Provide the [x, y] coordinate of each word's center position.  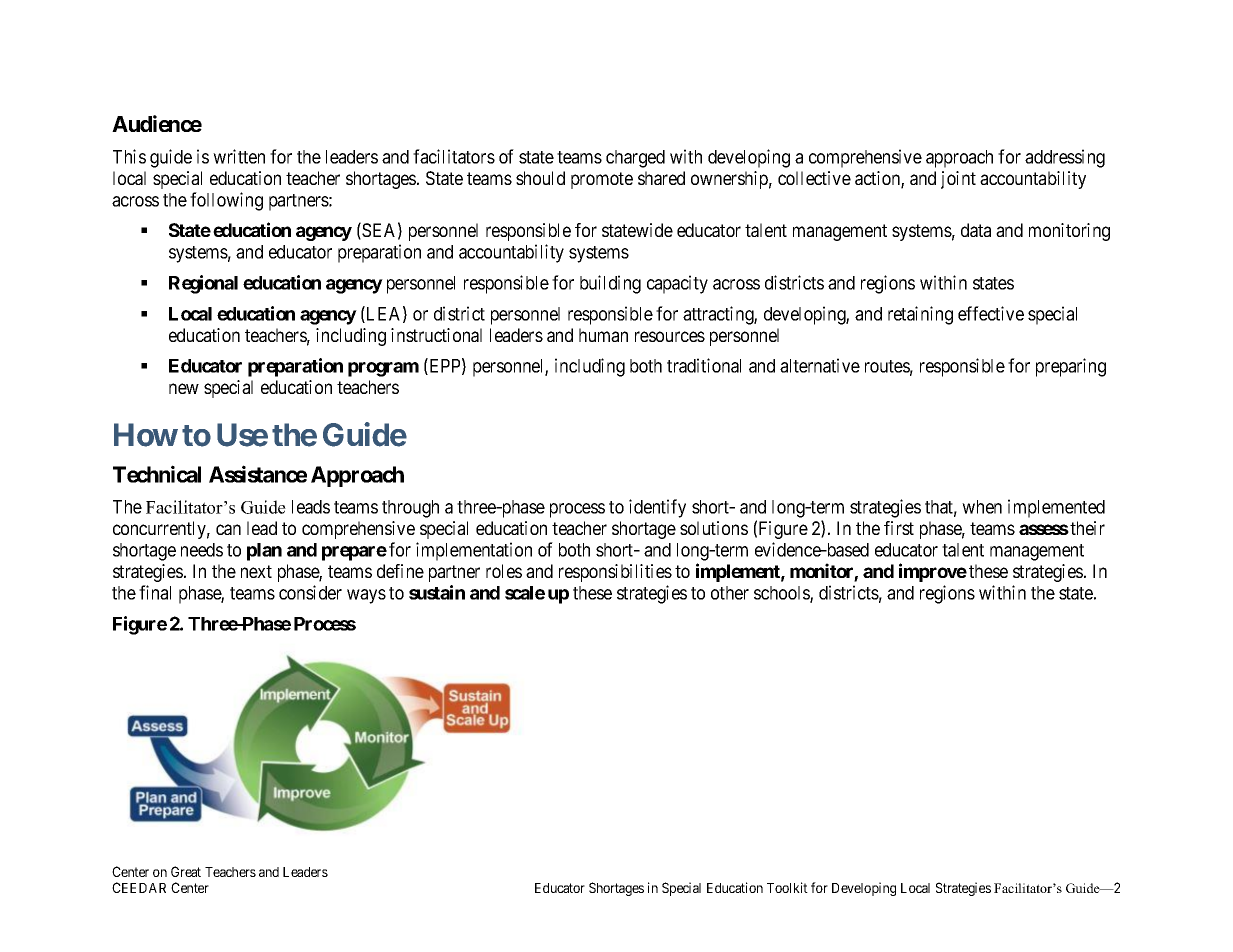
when [982, 507]
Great [186, 871]
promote [602, 180]
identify [657, 508]
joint [958, 180]
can [228, 529]
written [239, 156]
